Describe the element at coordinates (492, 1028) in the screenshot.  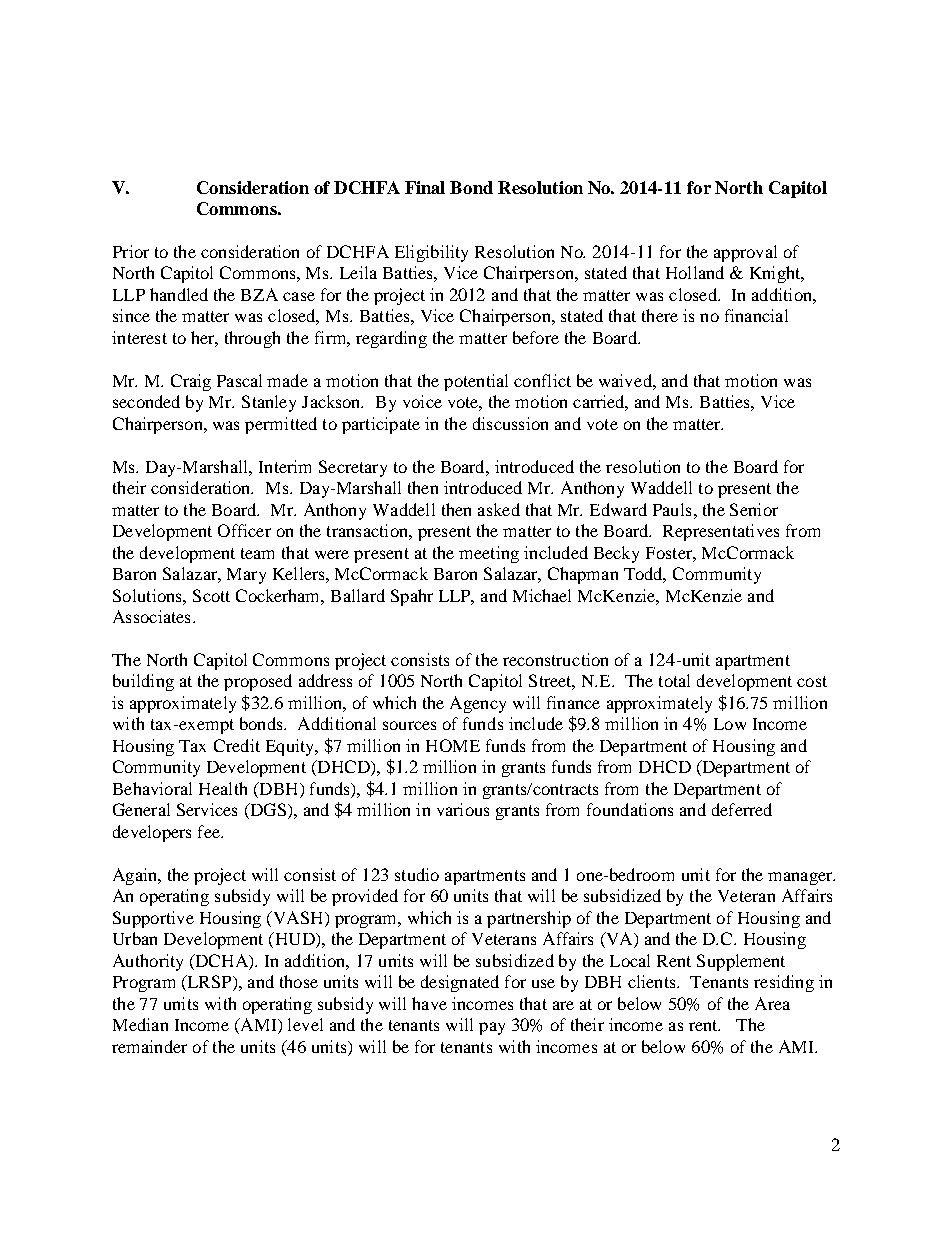
I see `pay` at that location.
